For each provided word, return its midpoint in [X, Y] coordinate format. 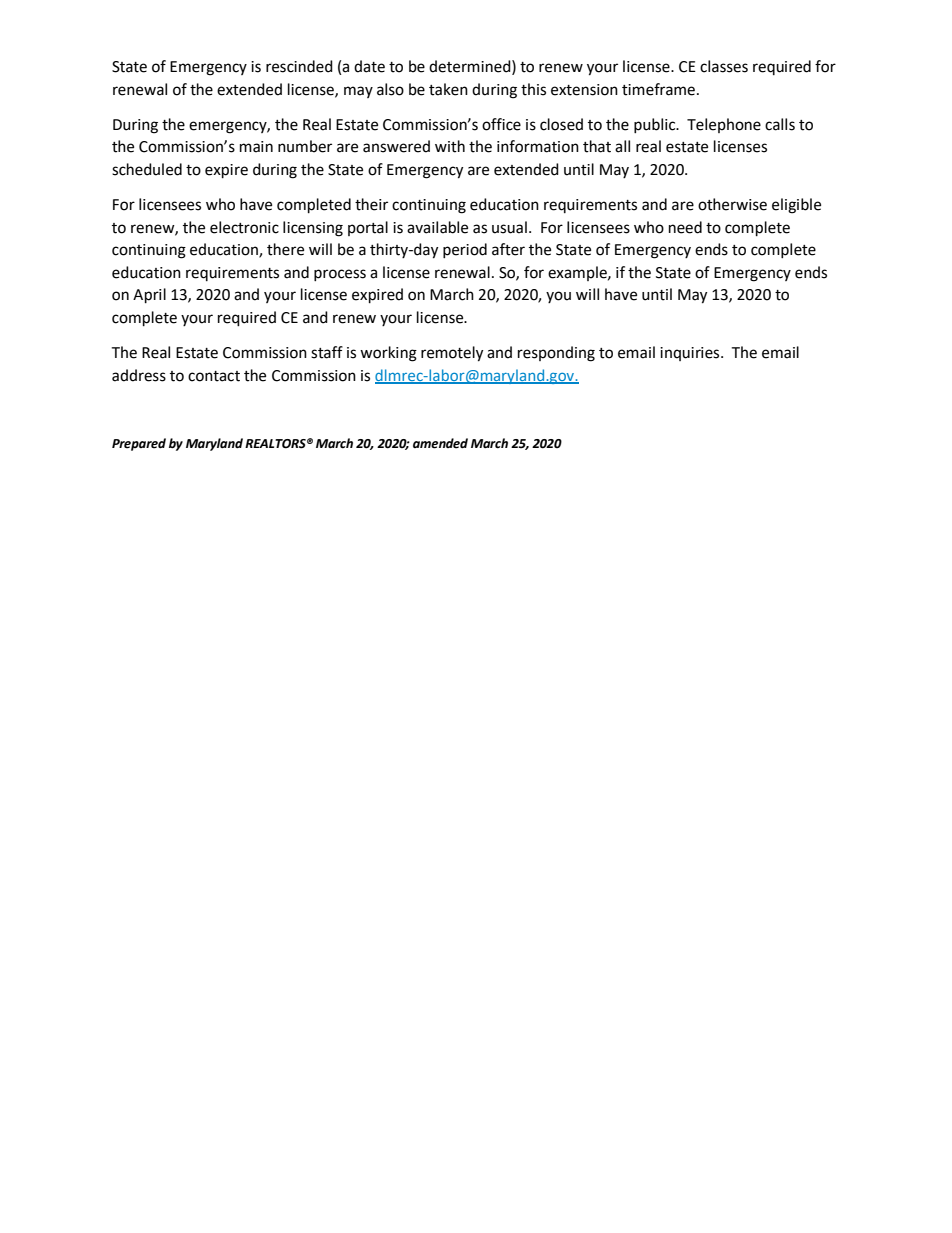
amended [440, 443]
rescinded [299, 66]
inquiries [691, 354]
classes [724, 66]
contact [214, 376]
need [685, 227]
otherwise [732, 204]
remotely [452, 354]
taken [448, 89]
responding [556, 354]
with [450, 146]
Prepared [139, 444]
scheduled [147, 169]
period [465, 250]
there [285, 249]
